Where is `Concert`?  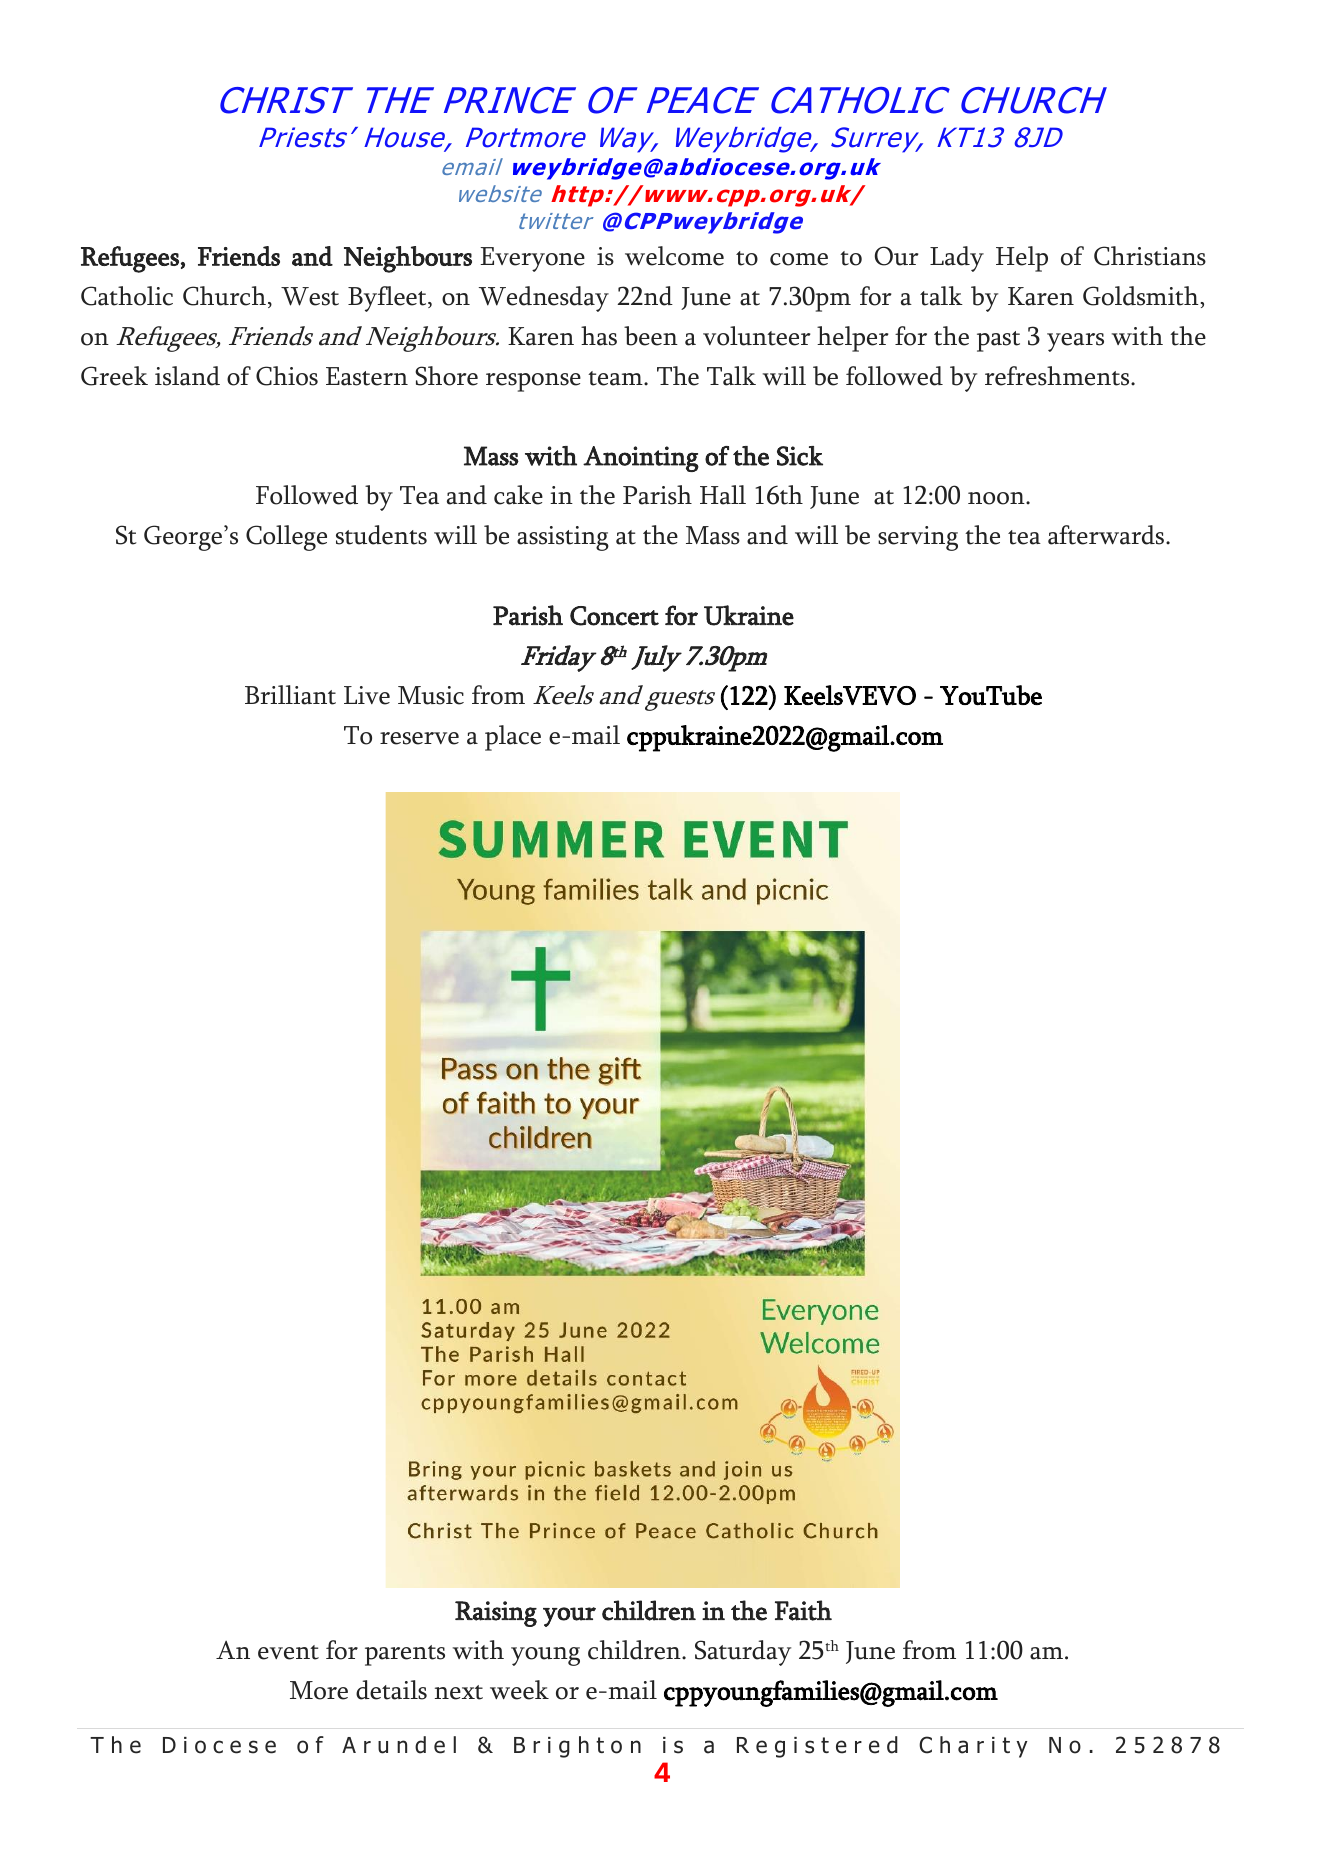
Concert is located at coordinates (614, 616).
